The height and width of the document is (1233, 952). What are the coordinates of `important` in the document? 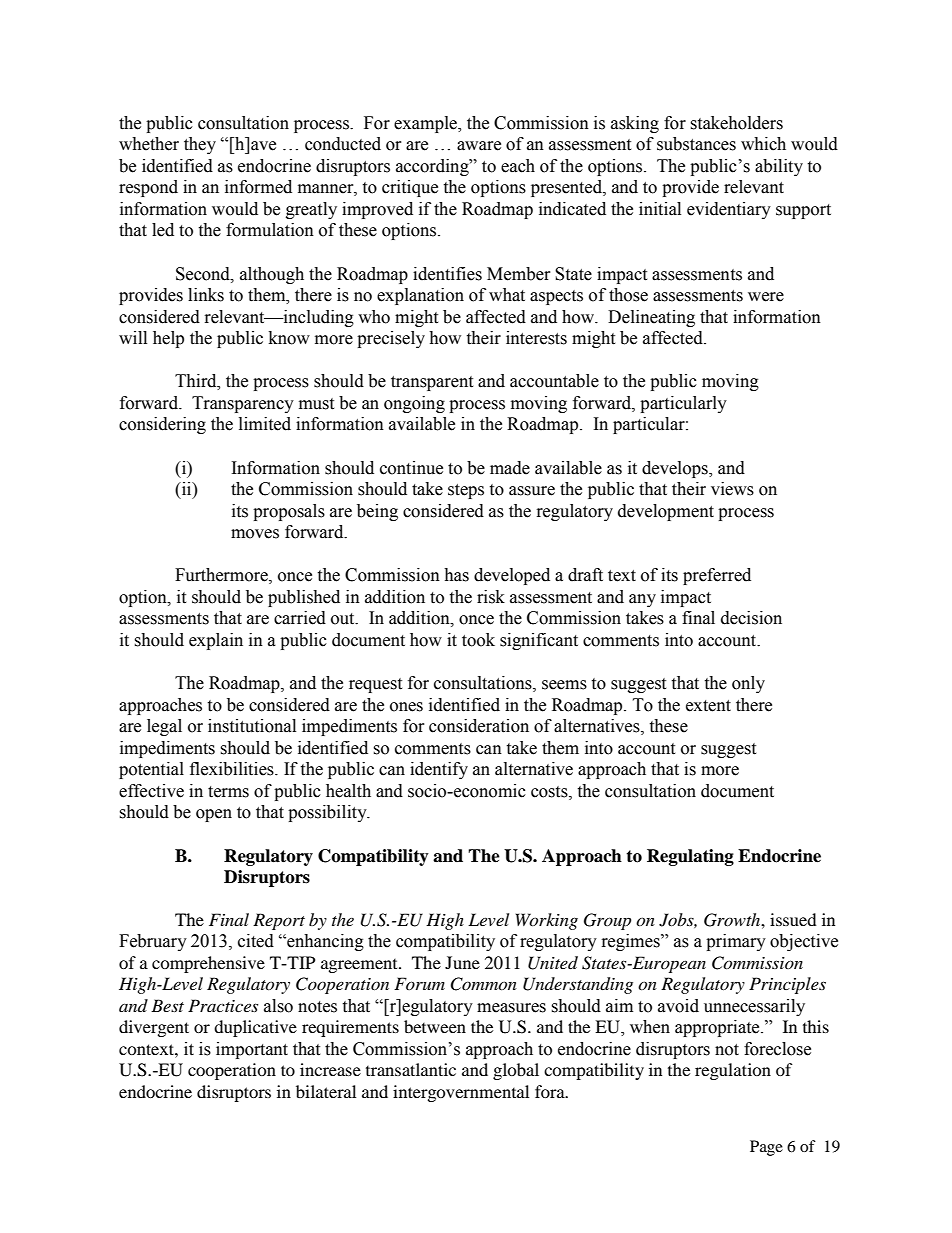 It's located at (252, 1050).
